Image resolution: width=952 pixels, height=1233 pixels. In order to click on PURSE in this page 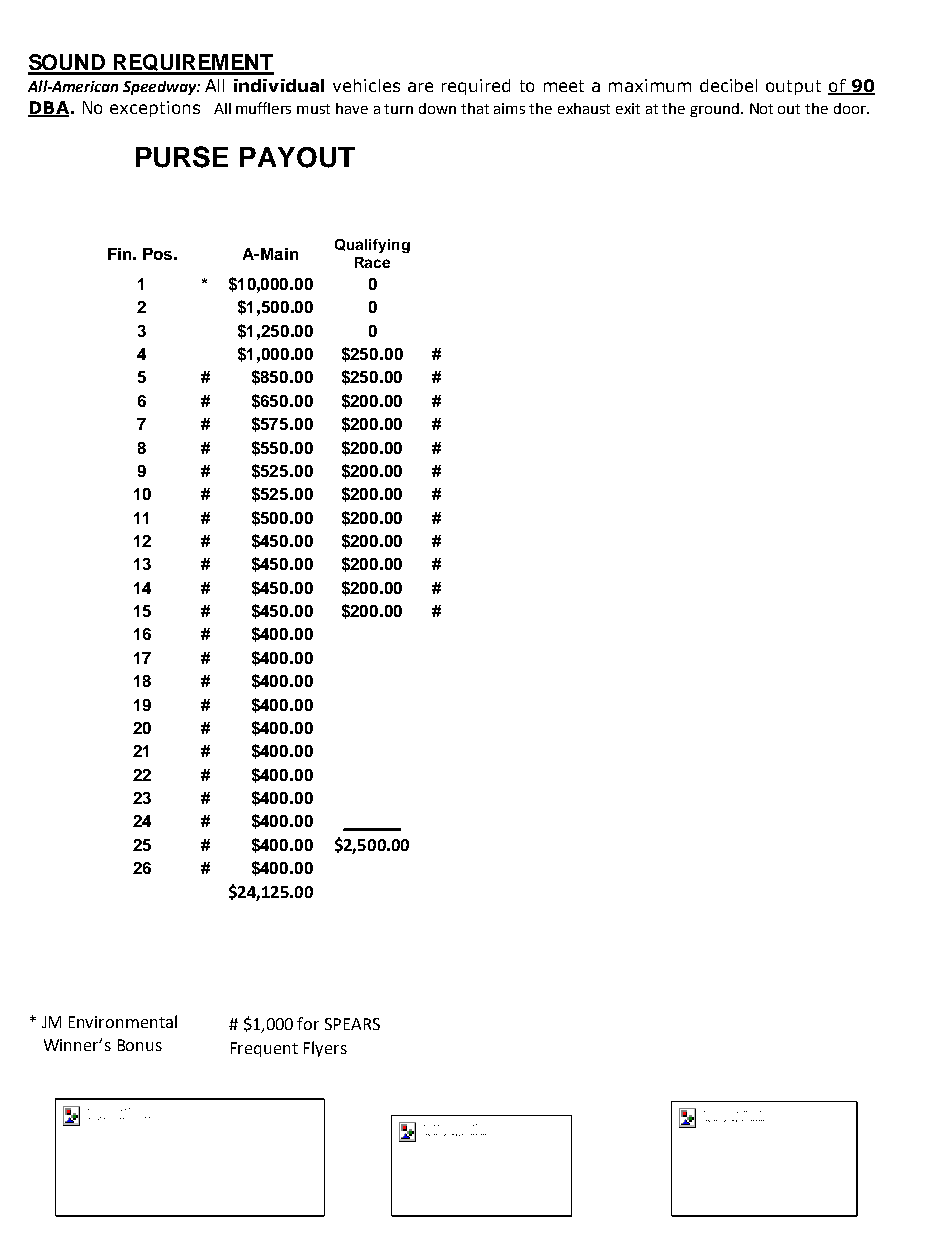, I will do `click(182, 157)`.
